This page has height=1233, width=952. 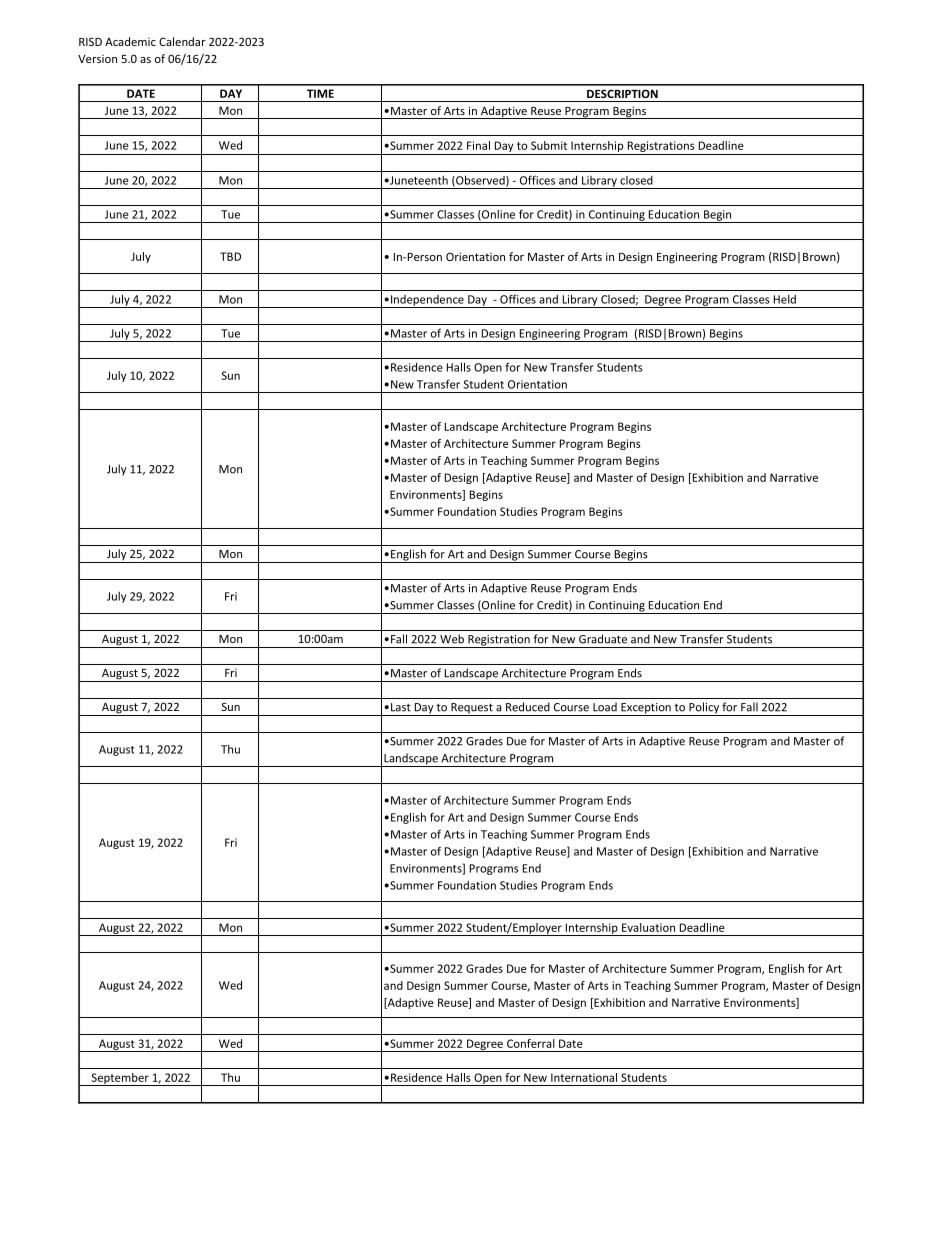 What do you see at coordinates (120, 1079) in the page?
I see `September` at bounding box center [120, 1079].
